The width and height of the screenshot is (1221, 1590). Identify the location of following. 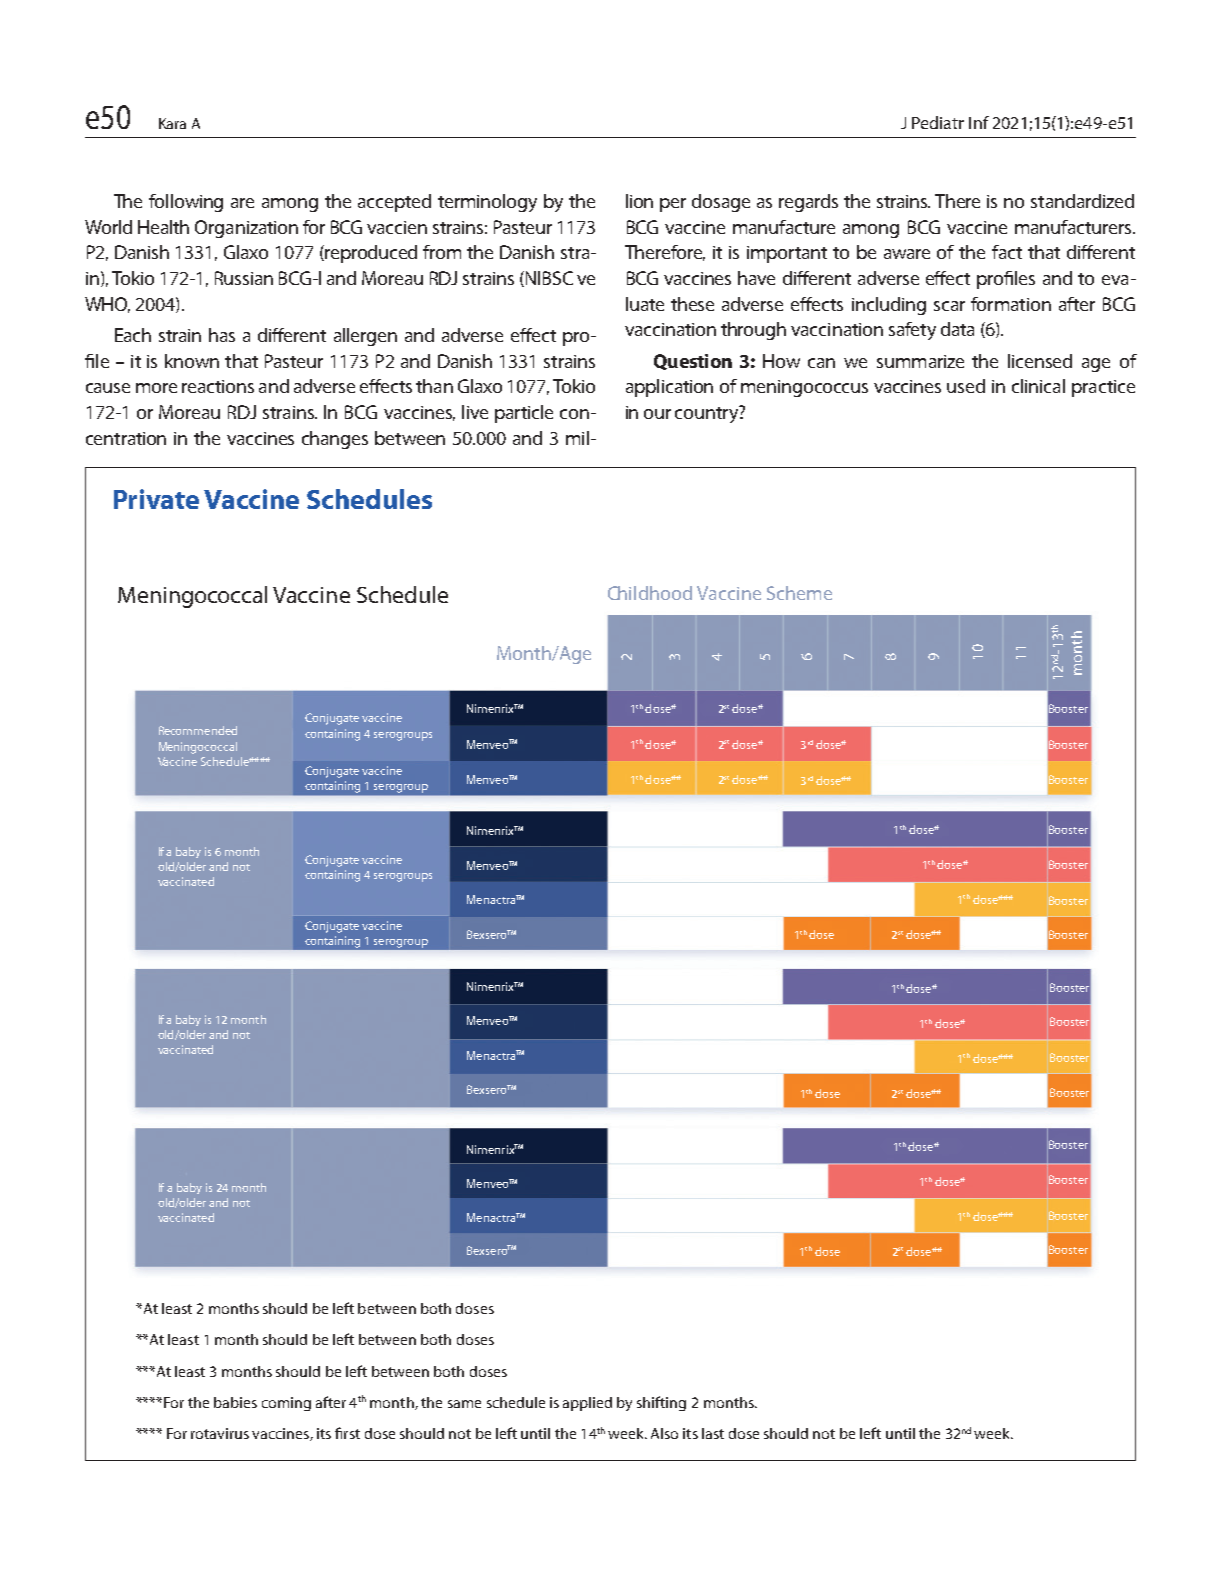
(186, 203).
